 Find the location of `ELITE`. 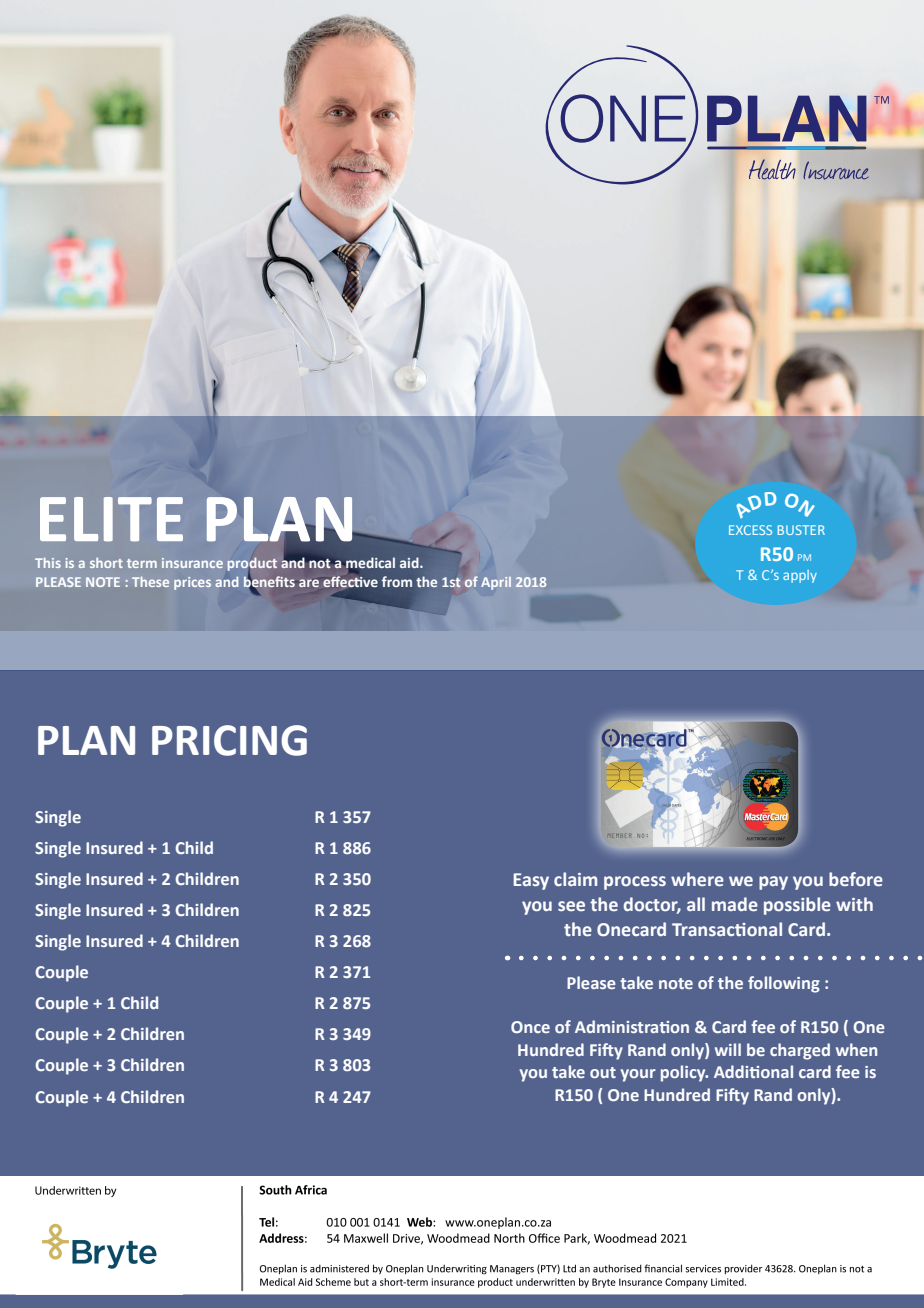

ELITE is located at coordinates (111, 519).
